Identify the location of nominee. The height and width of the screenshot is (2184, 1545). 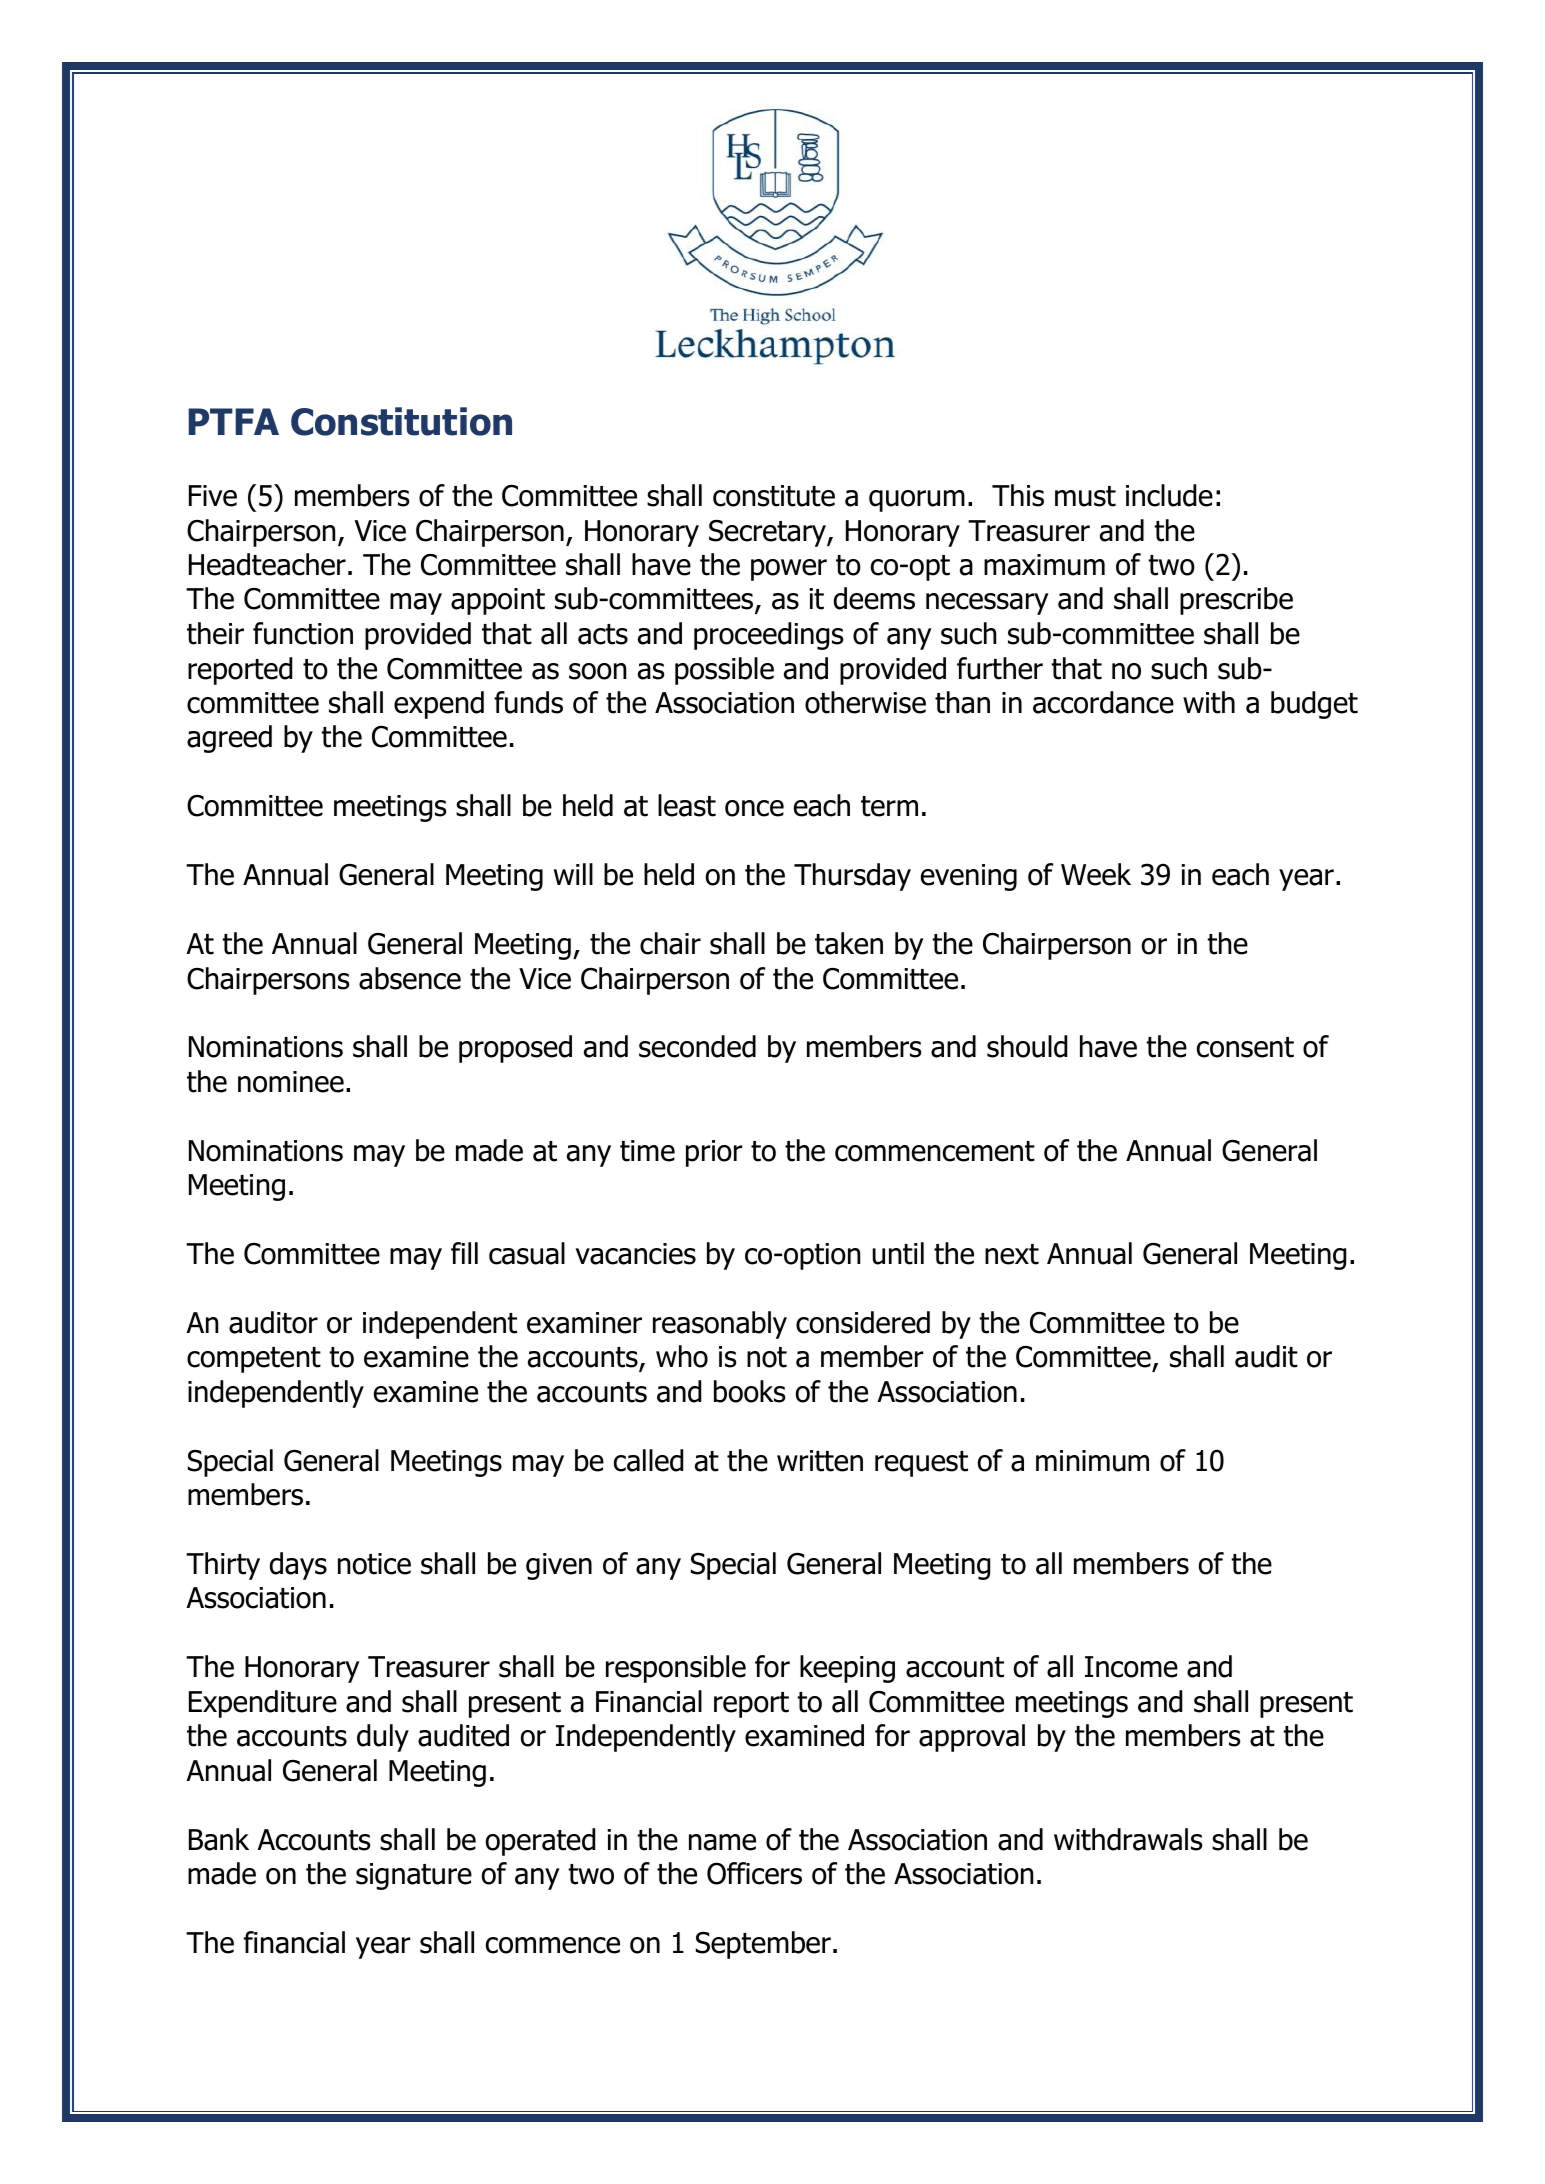
(291, 1082).
